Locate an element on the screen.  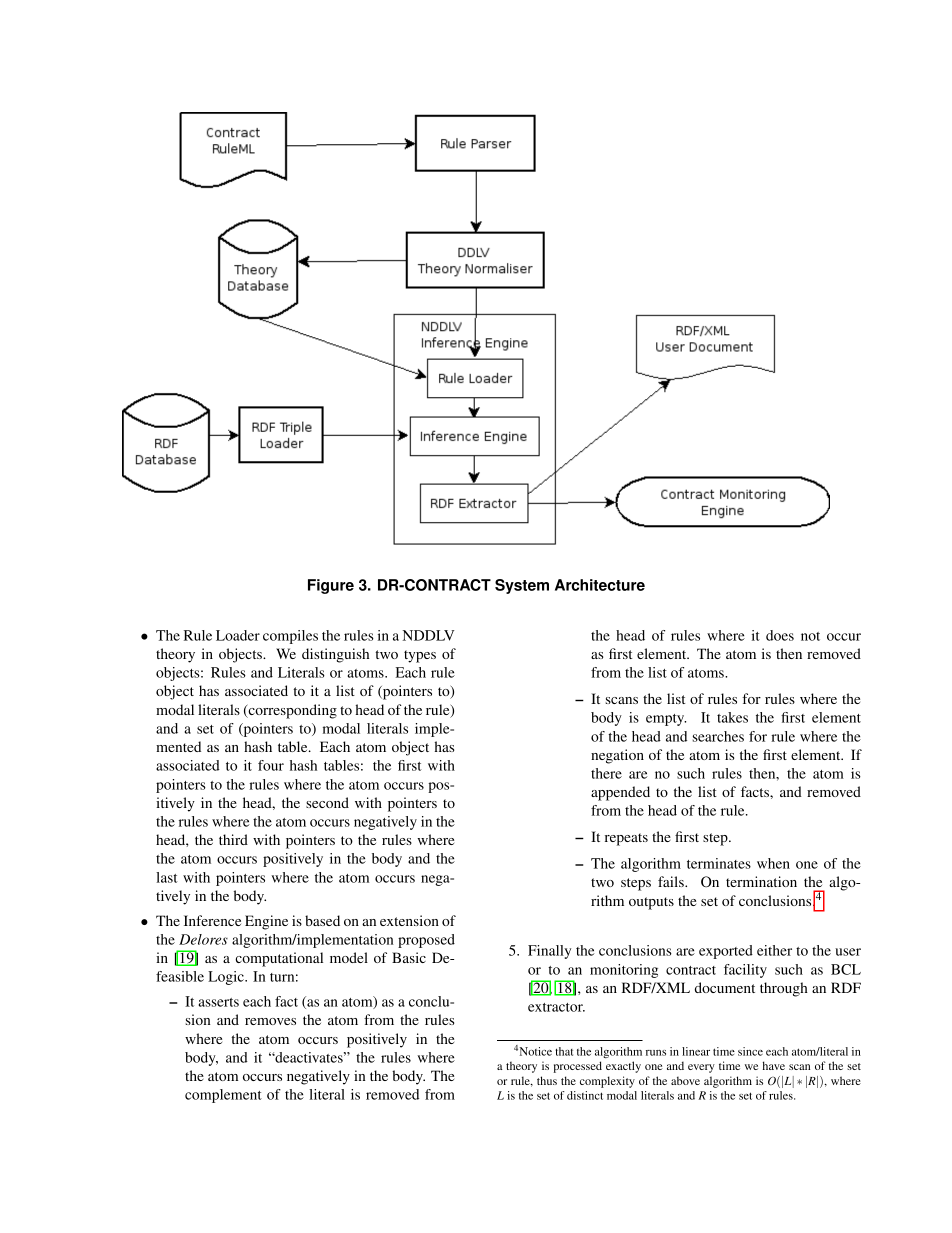
complement is located at coordinates (223, 1096).
